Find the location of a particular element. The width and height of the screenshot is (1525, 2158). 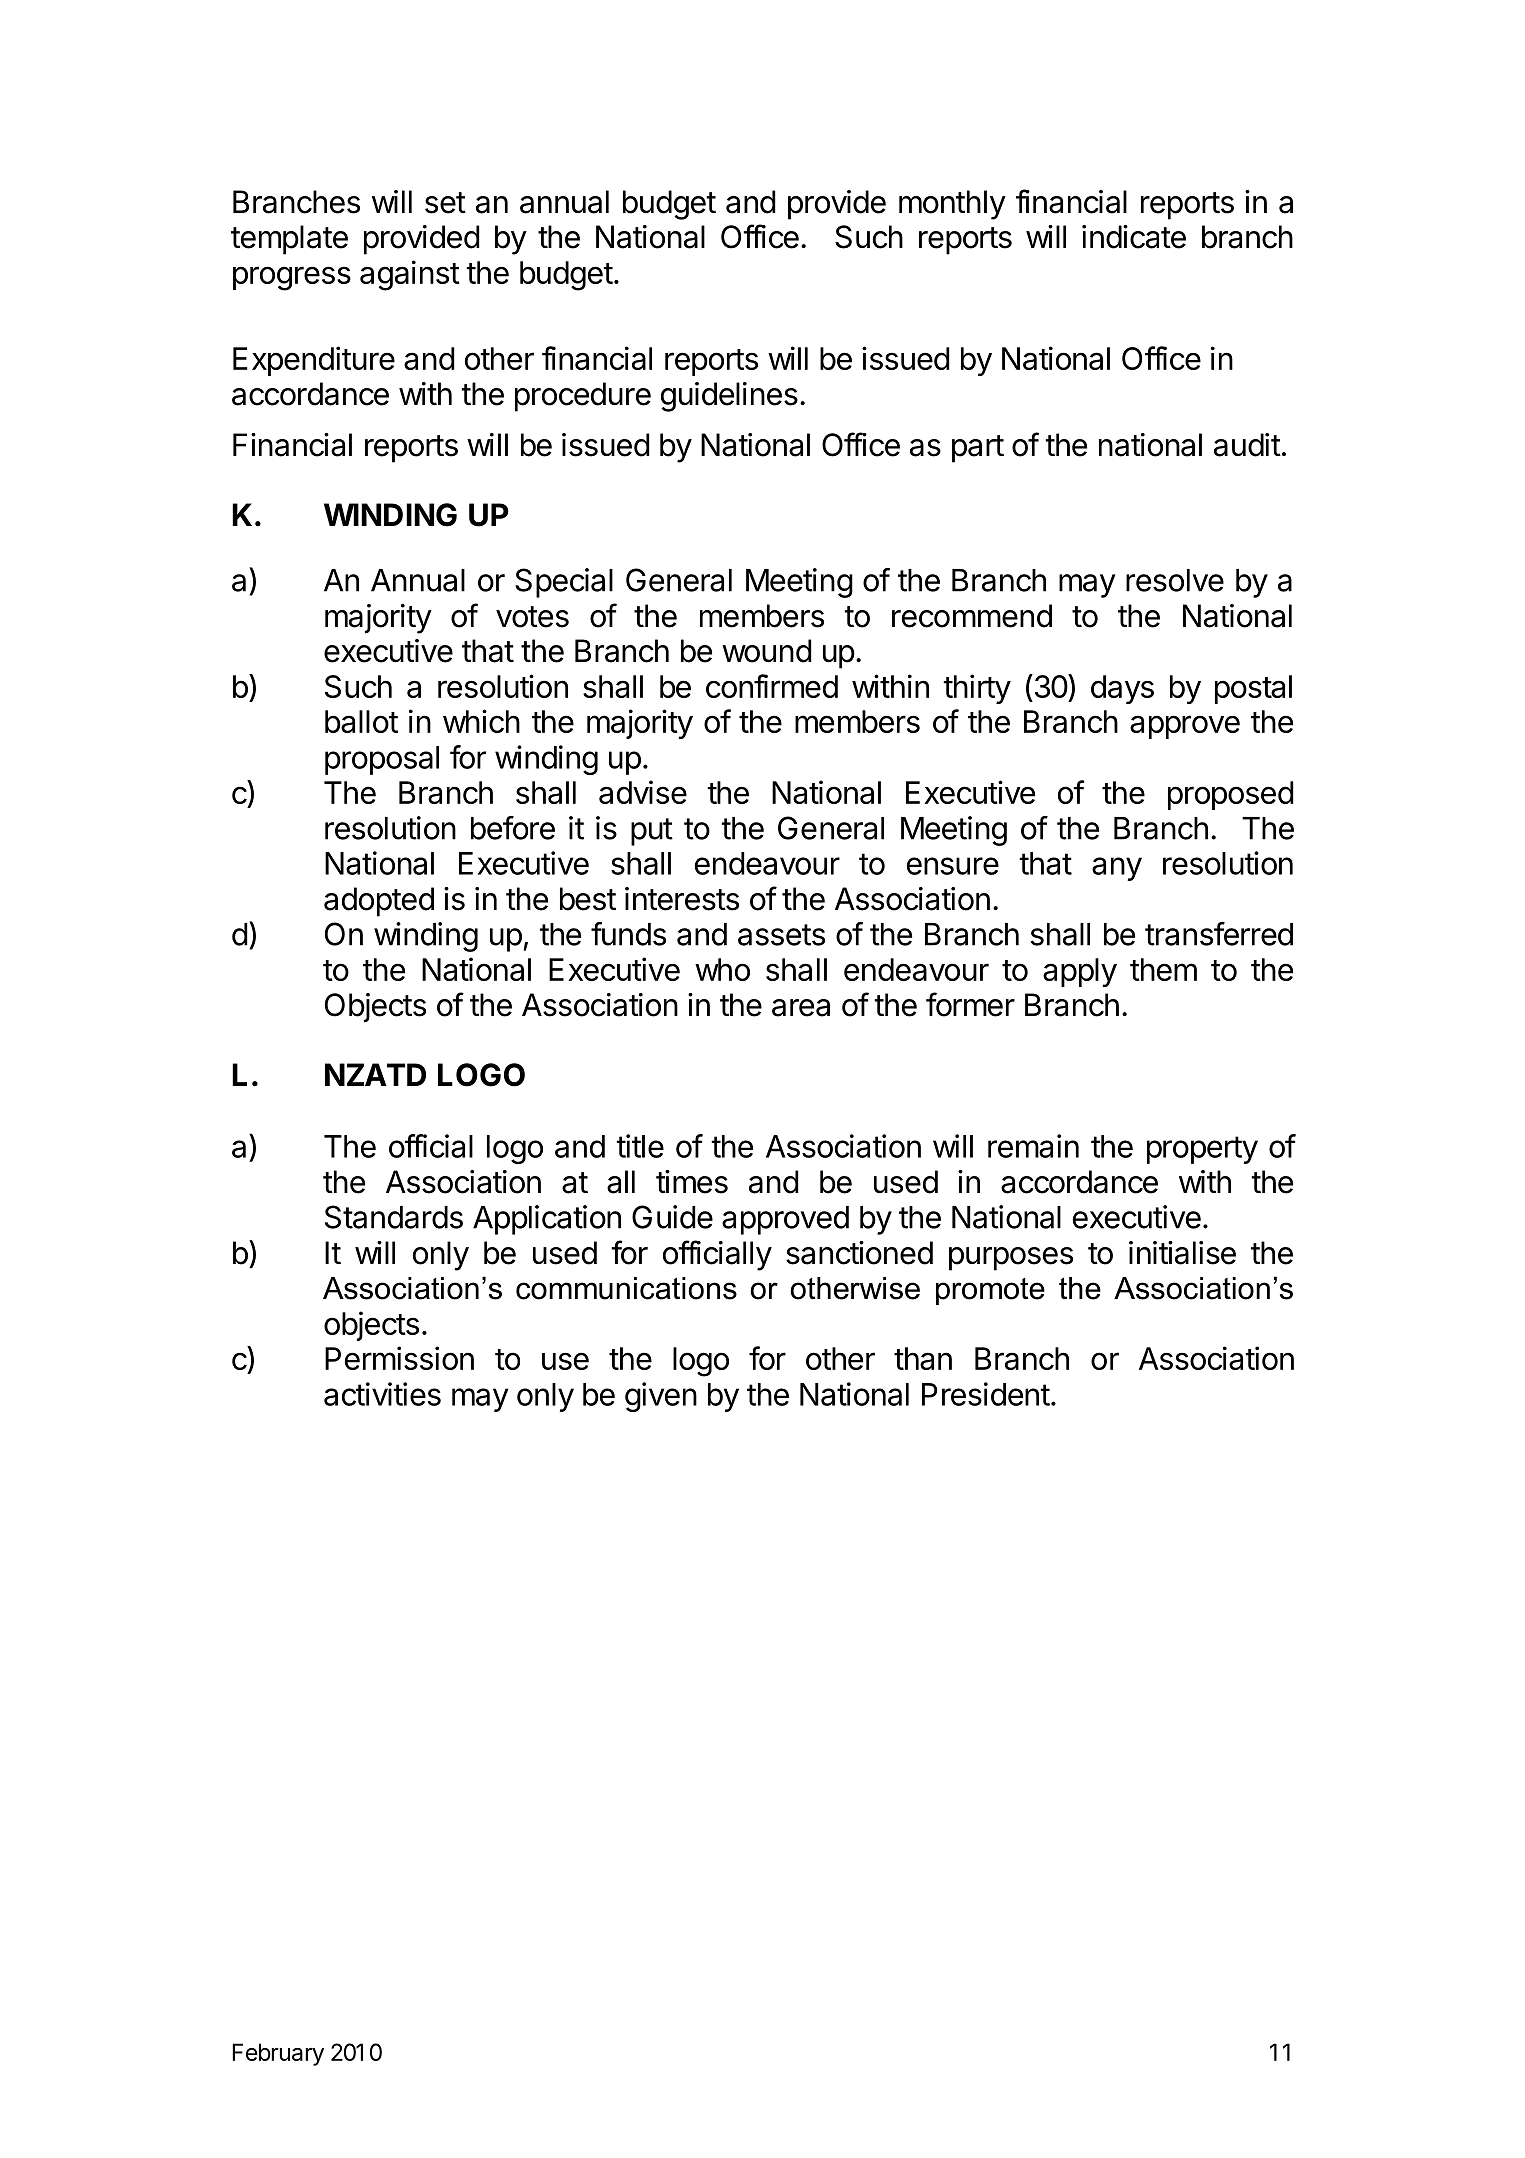

activities is located at coordinates (382, 1394).
